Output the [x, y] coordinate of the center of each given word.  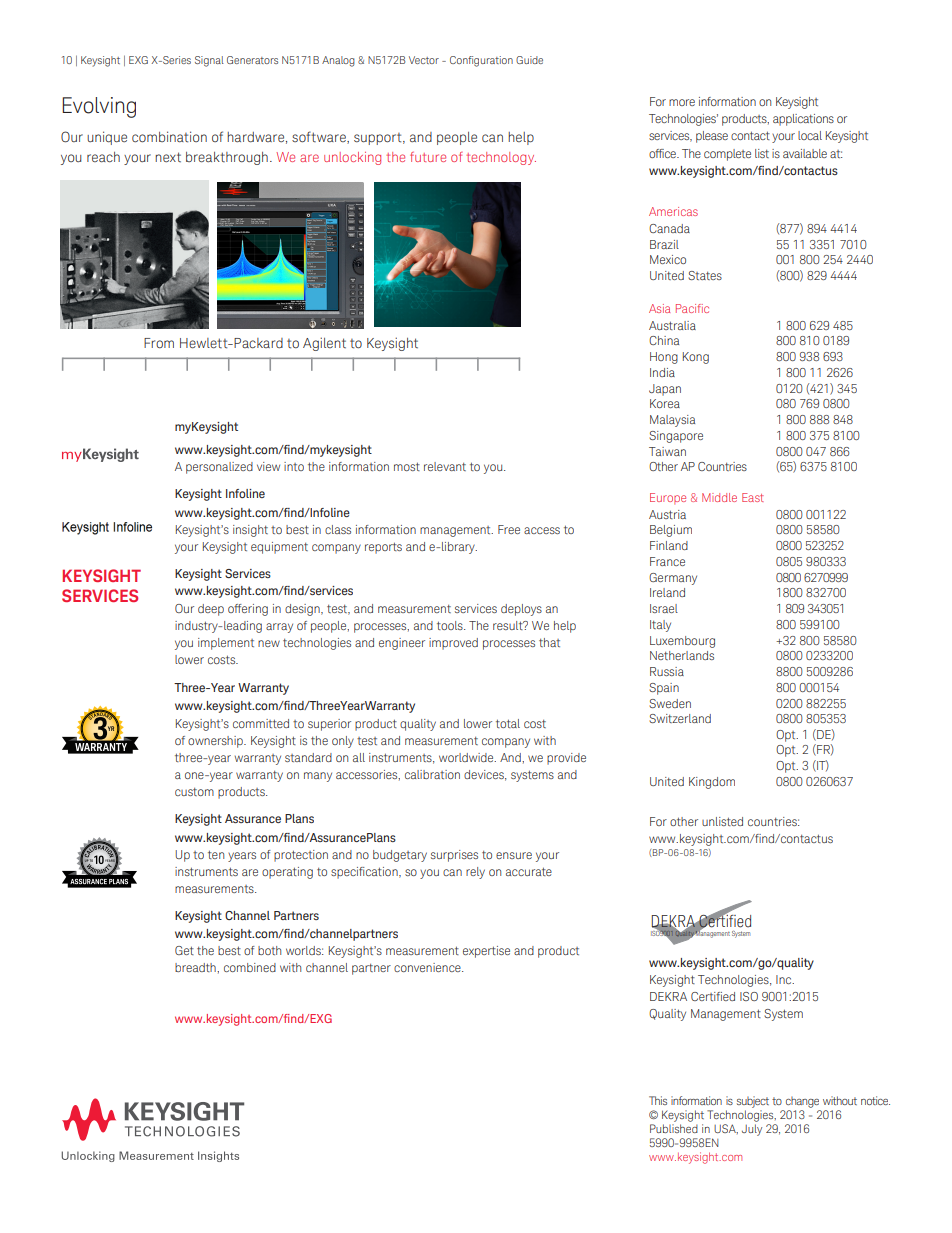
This [658, 1100]
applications [803, 120]
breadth [196, 967]
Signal [209, 61]
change [802, 1102]
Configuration [481, 61]
